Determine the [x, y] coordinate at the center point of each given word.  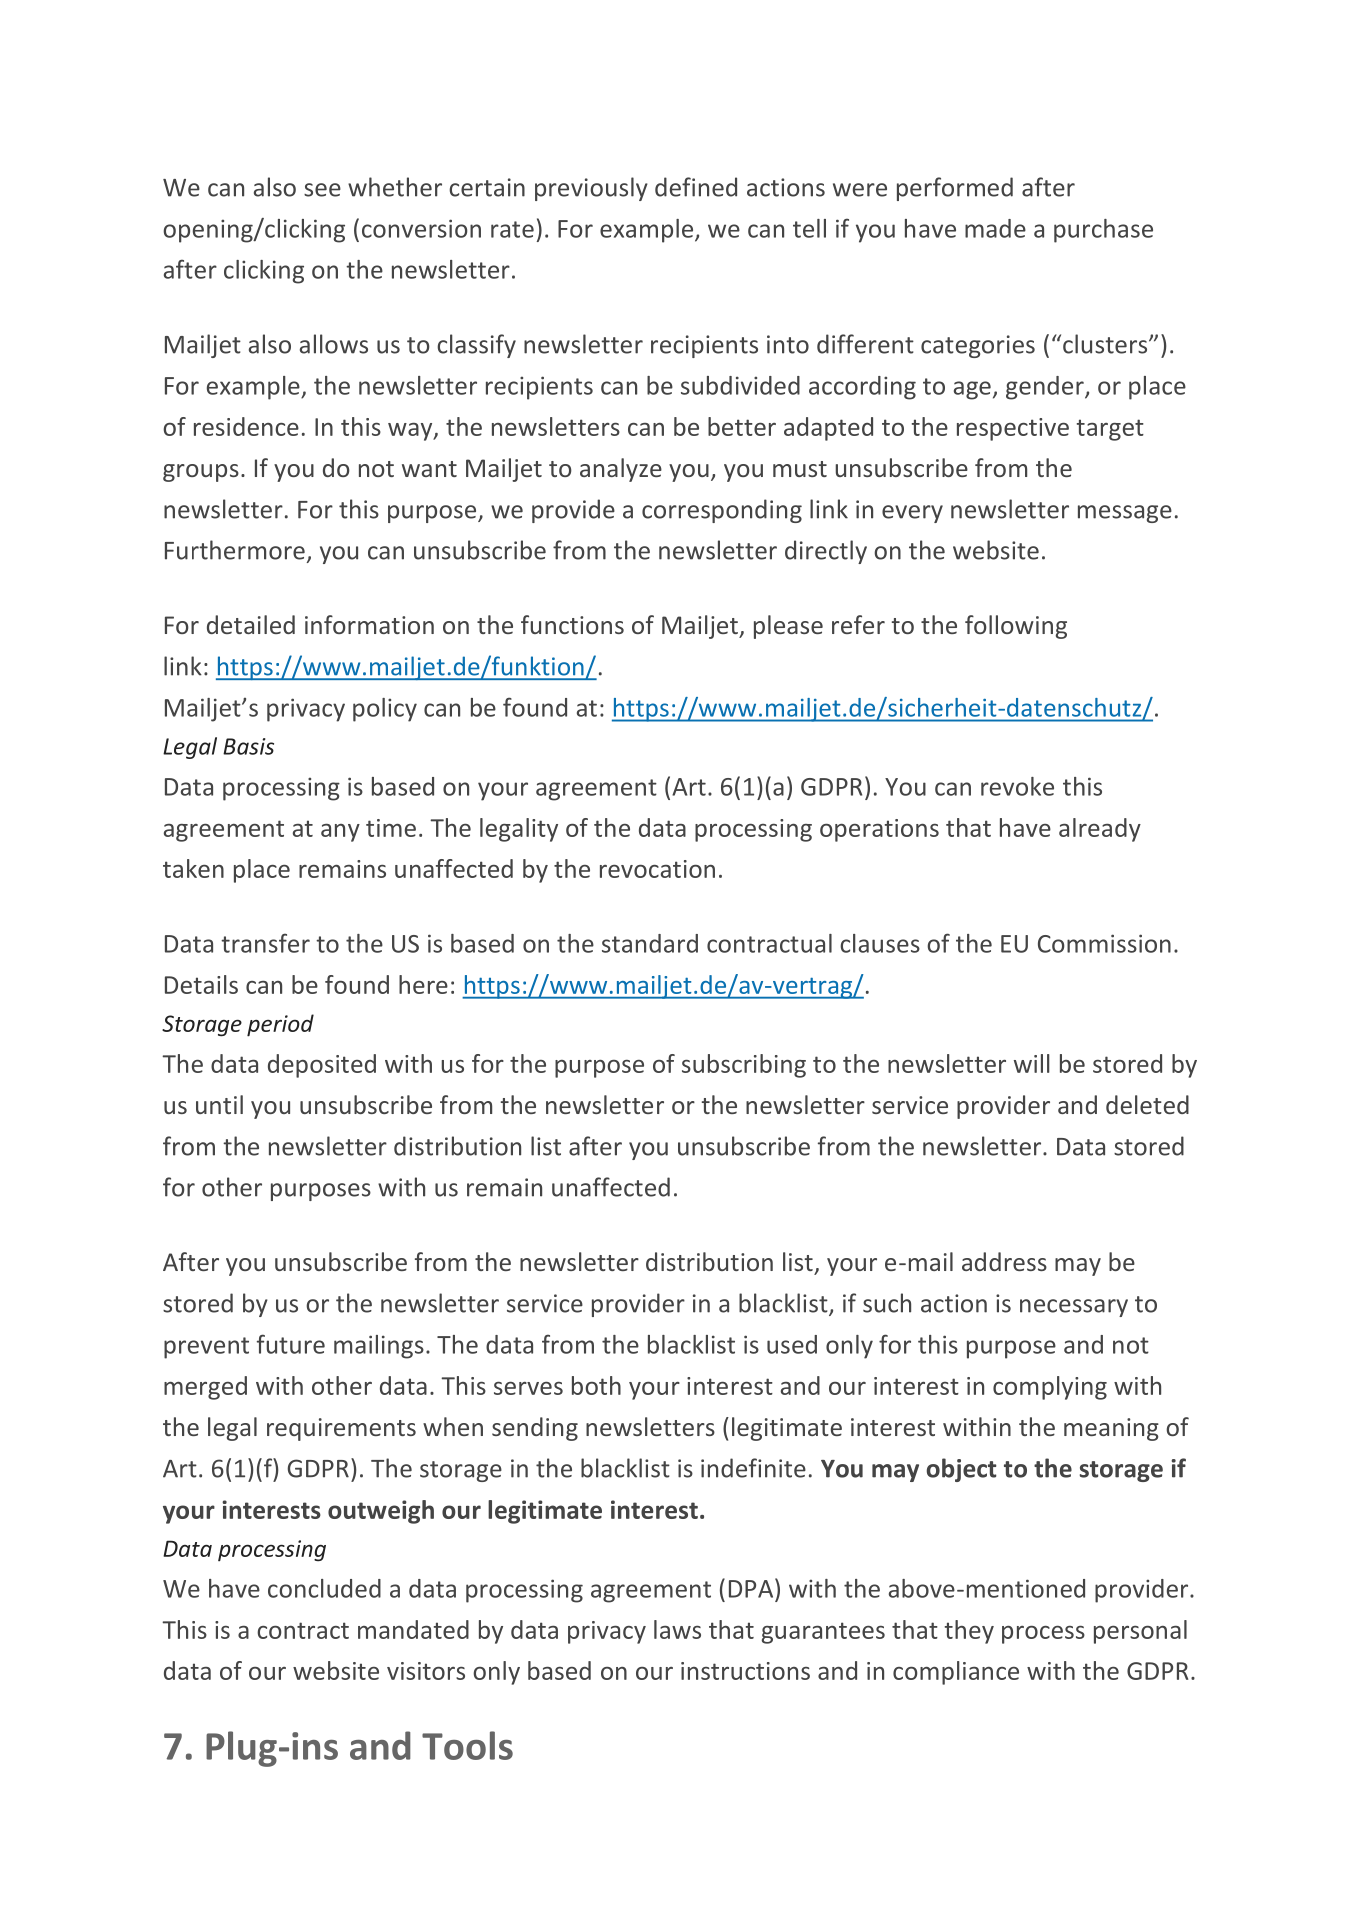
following [1016, 627]
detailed [251, 624]
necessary [1074, 1308]
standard [650, 943]
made [995, 228]
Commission [1104, 943]
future [291, 1344]
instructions [745, 1671]
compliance [956, 1673]
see [322, 190]
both [596, 1385]
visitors [426, 1671]
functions [572, 624]
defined [696, 187]
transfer [265, 943]
